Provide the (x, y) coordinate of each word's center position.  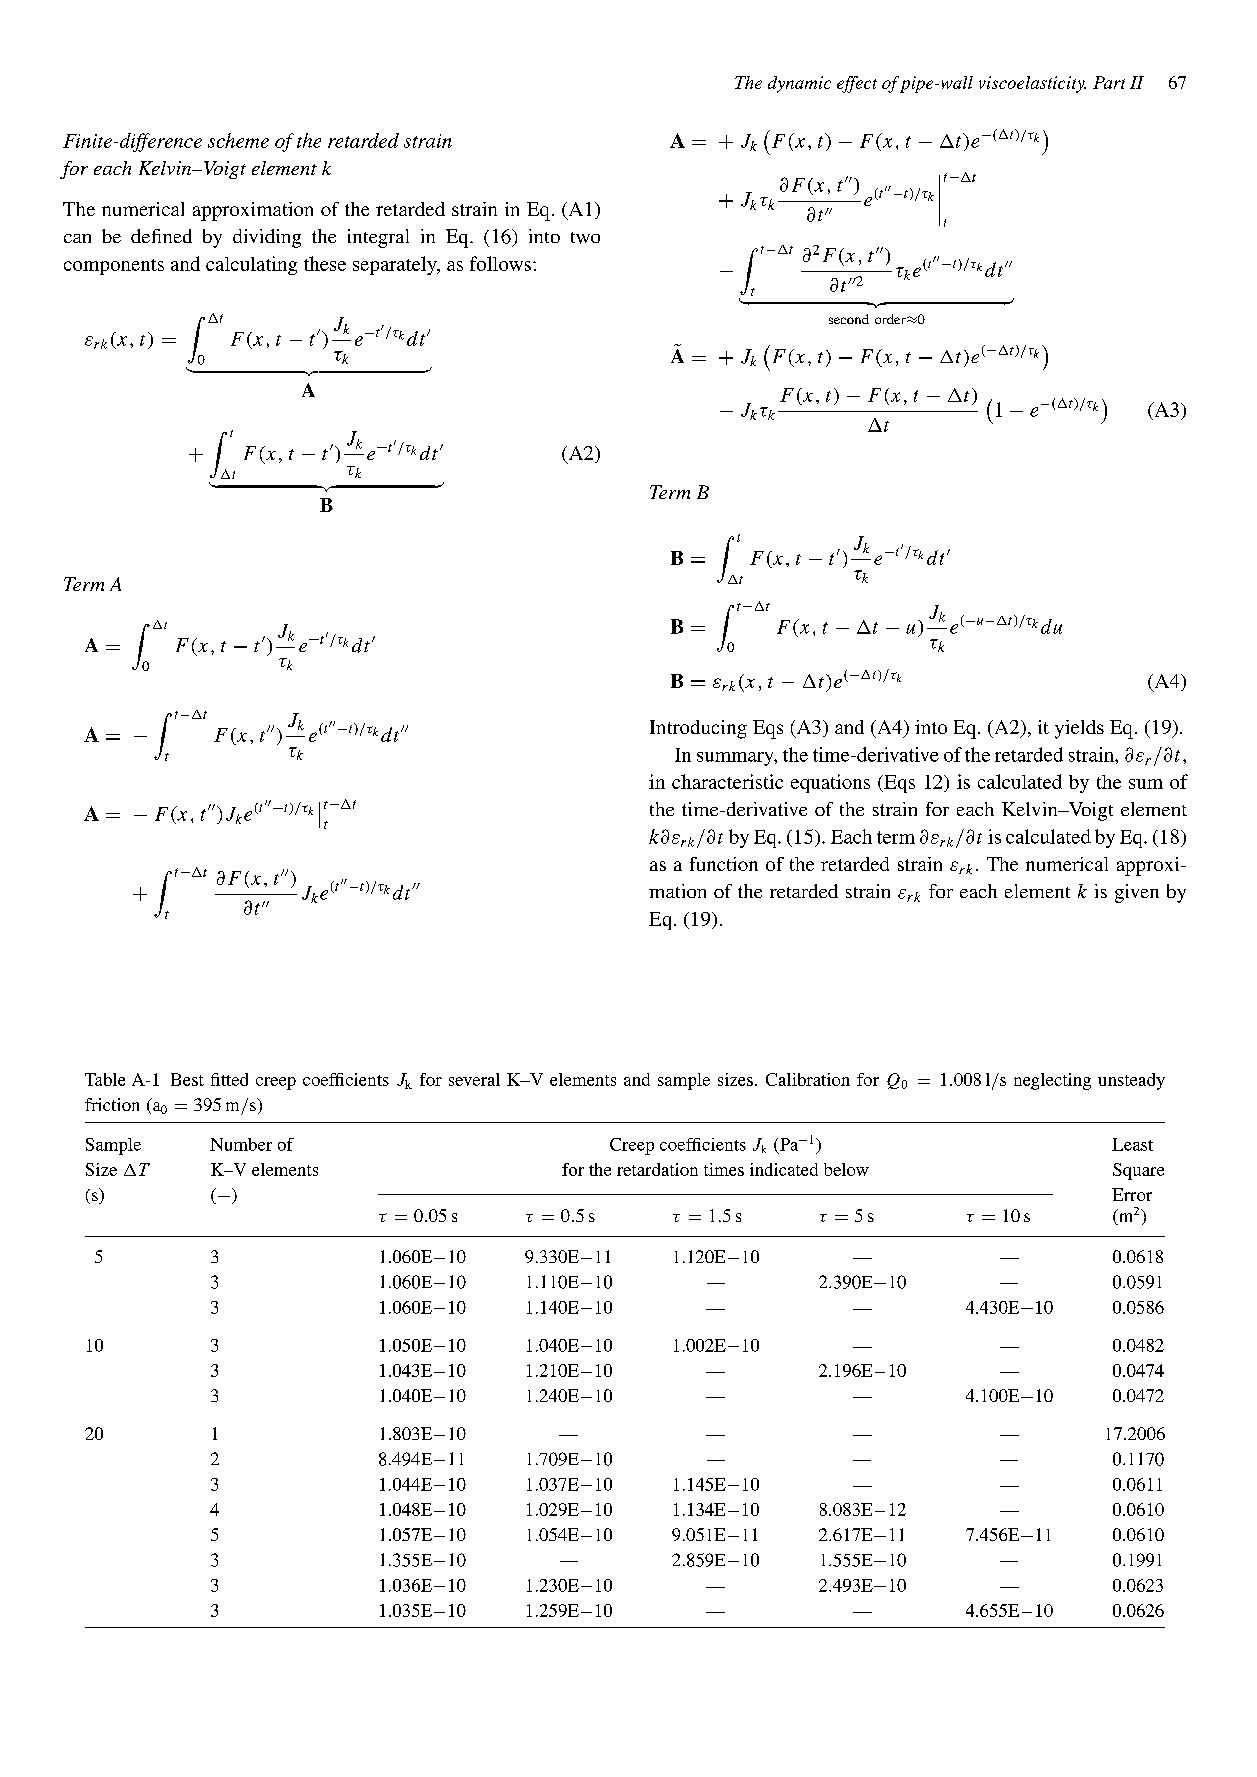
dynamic (799, 84)
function (724, 864)
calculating (251, 265)
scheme (238, 140)
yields (1079, 729)
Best (187, 1079)
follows (500, 263)
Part (1109, 82)
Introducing (698, 729)
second (849, 319)
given (1137, 893)
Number (241, 1144)
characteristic (727, 781)
